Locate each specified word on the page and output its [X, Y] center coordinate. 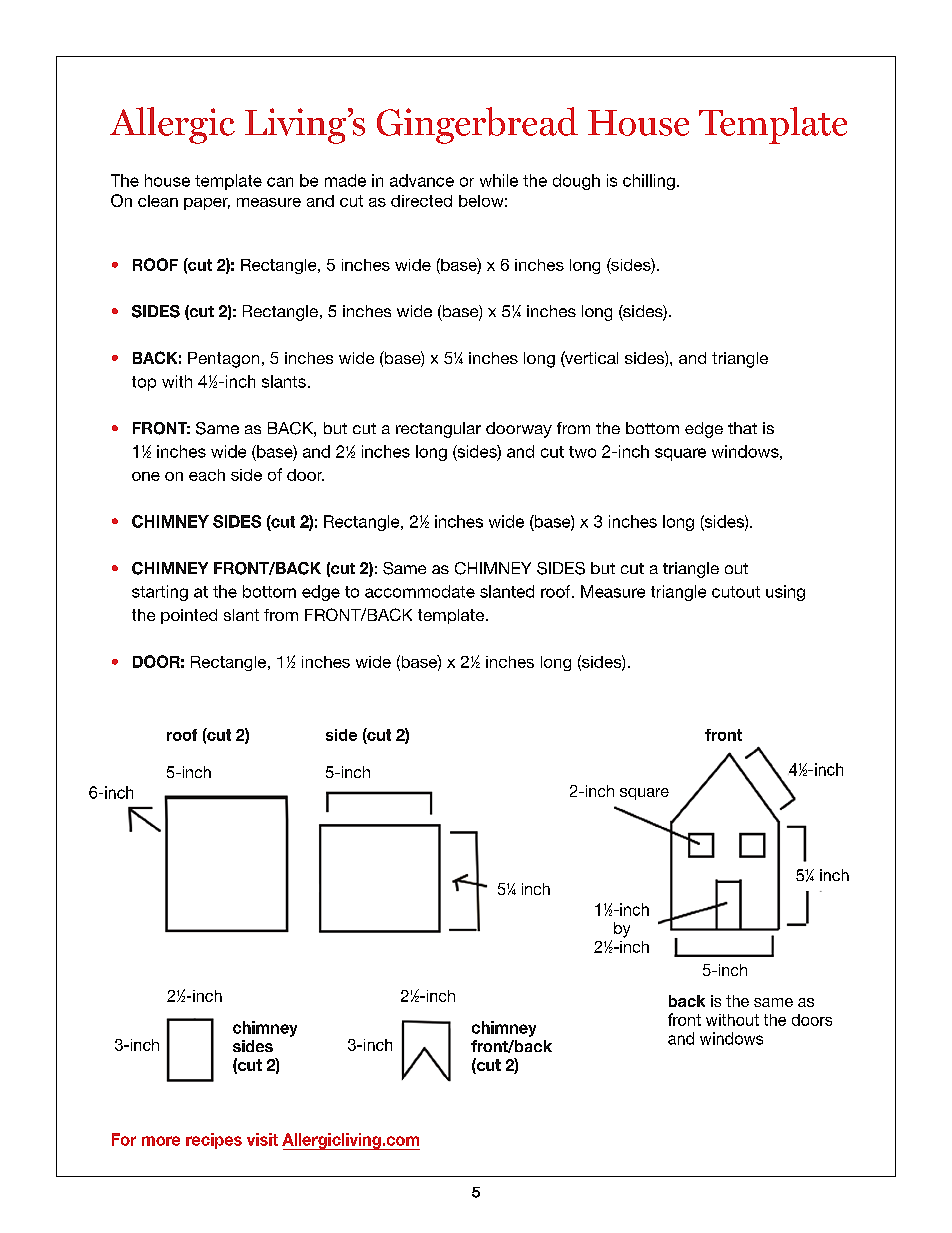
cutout [736, 592]
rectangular [438, 430]
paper [207, 204]
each [207, 475]
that [742, 428]
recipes [214, 1141]
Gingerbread [477, 125]
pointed [189, 616]
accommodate [420, 591]
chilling [649, 182]
